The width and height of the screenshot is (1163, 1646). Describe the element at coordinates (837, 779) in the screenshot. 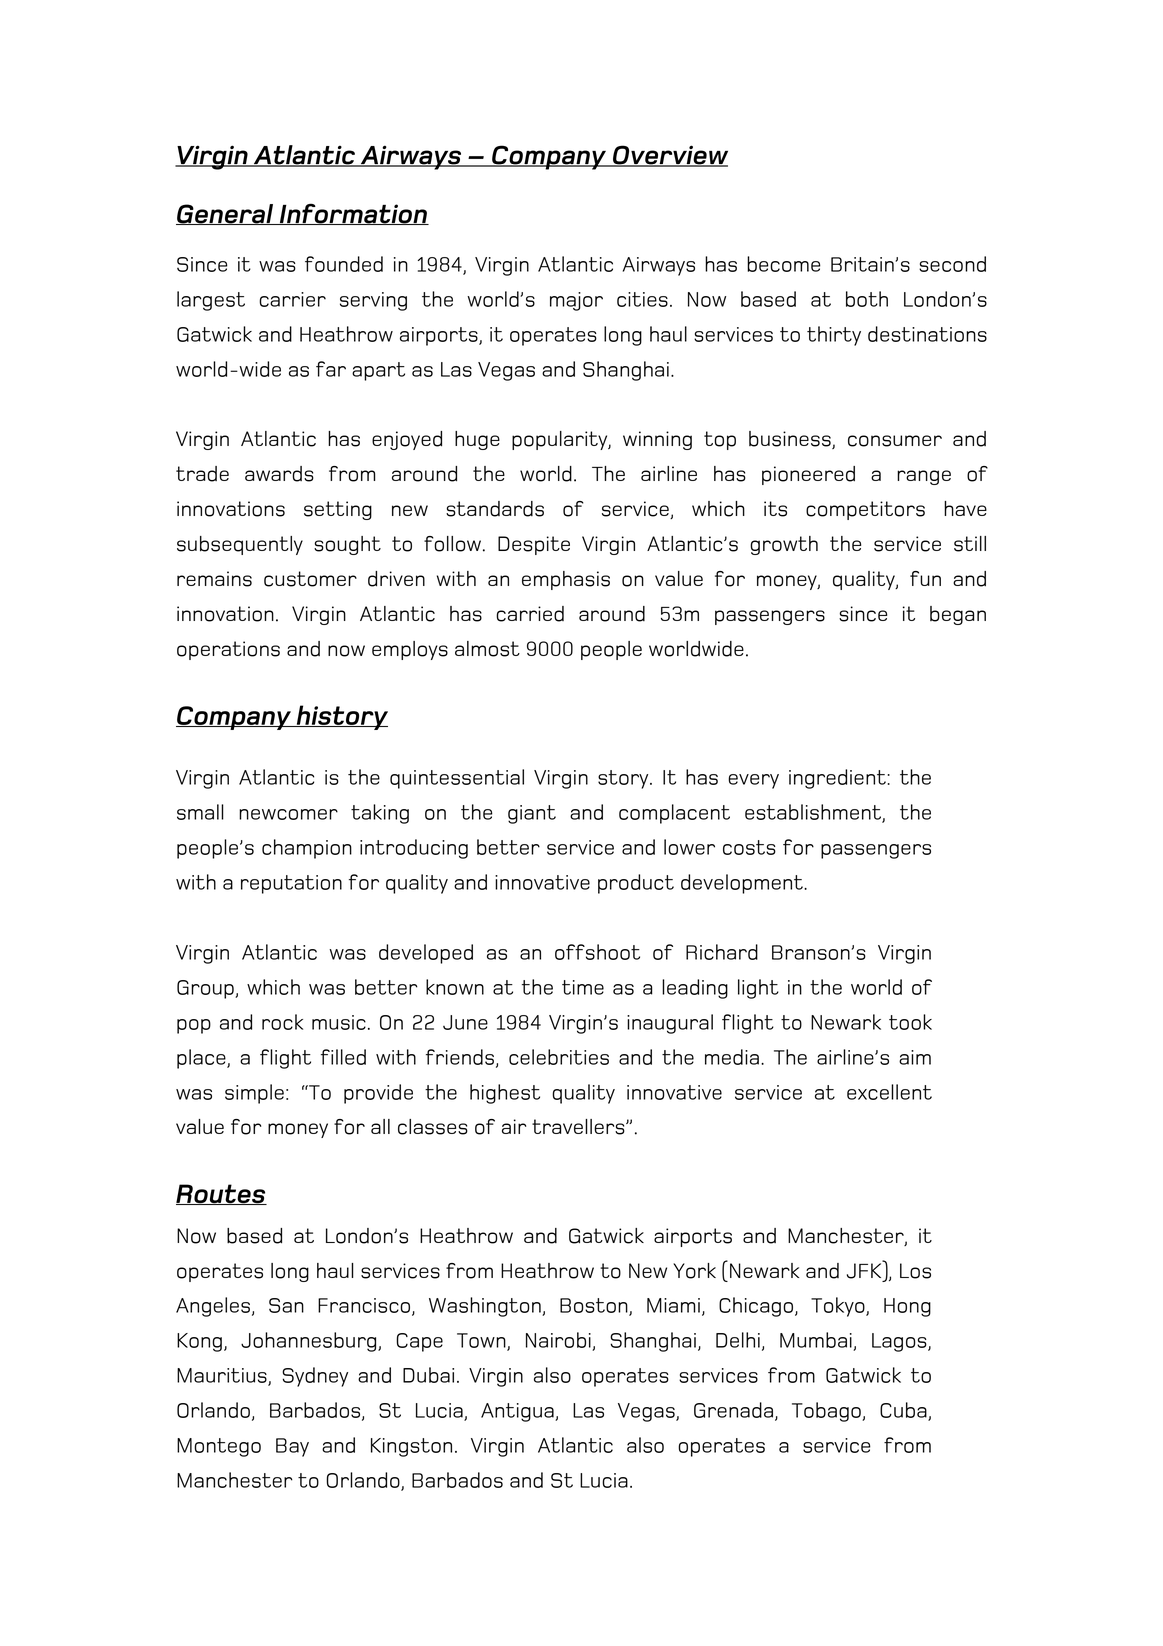

I see `ingredient` at that location.
